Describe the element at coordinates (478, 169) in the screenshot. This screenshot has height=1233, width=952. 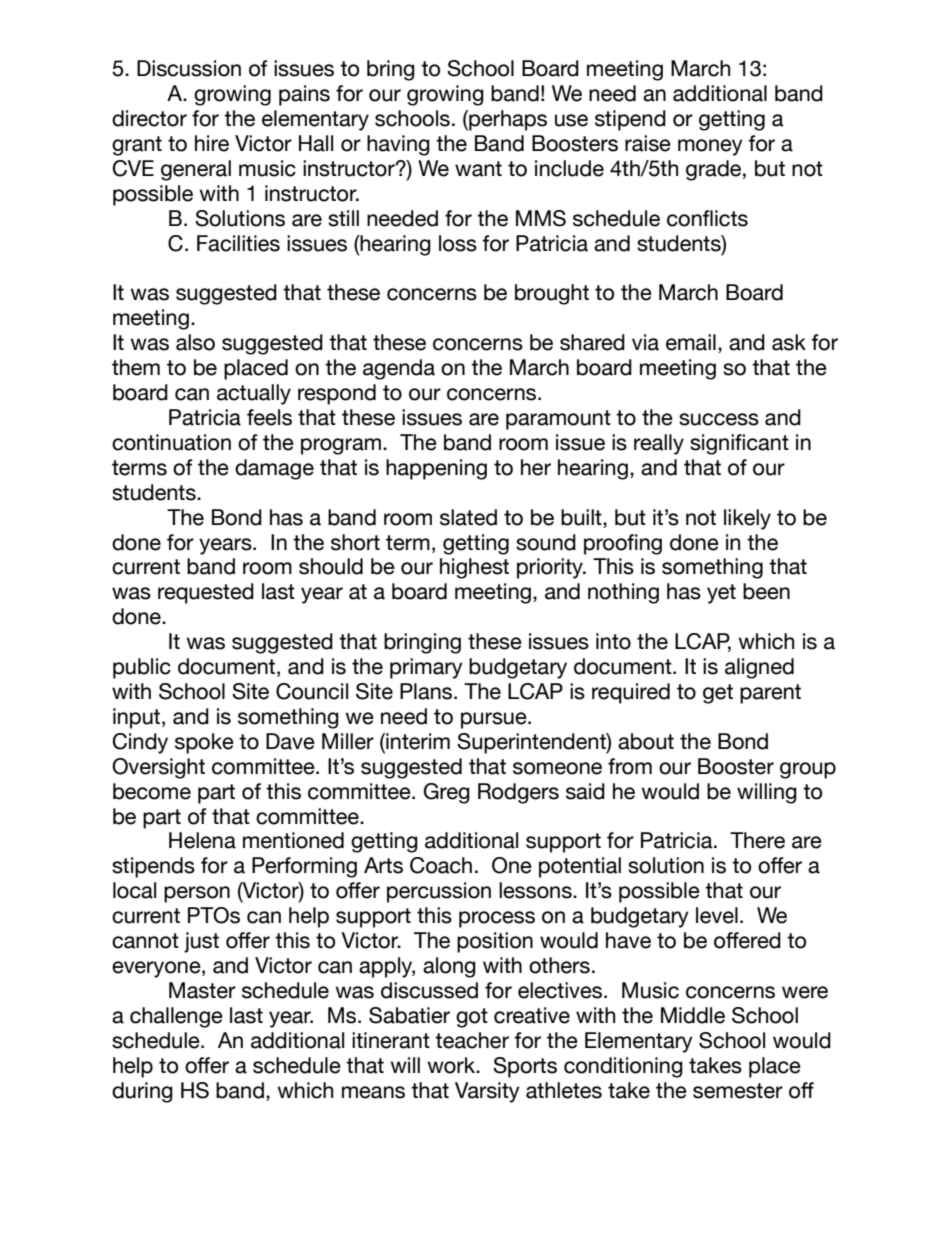
I see `want` at that location.
